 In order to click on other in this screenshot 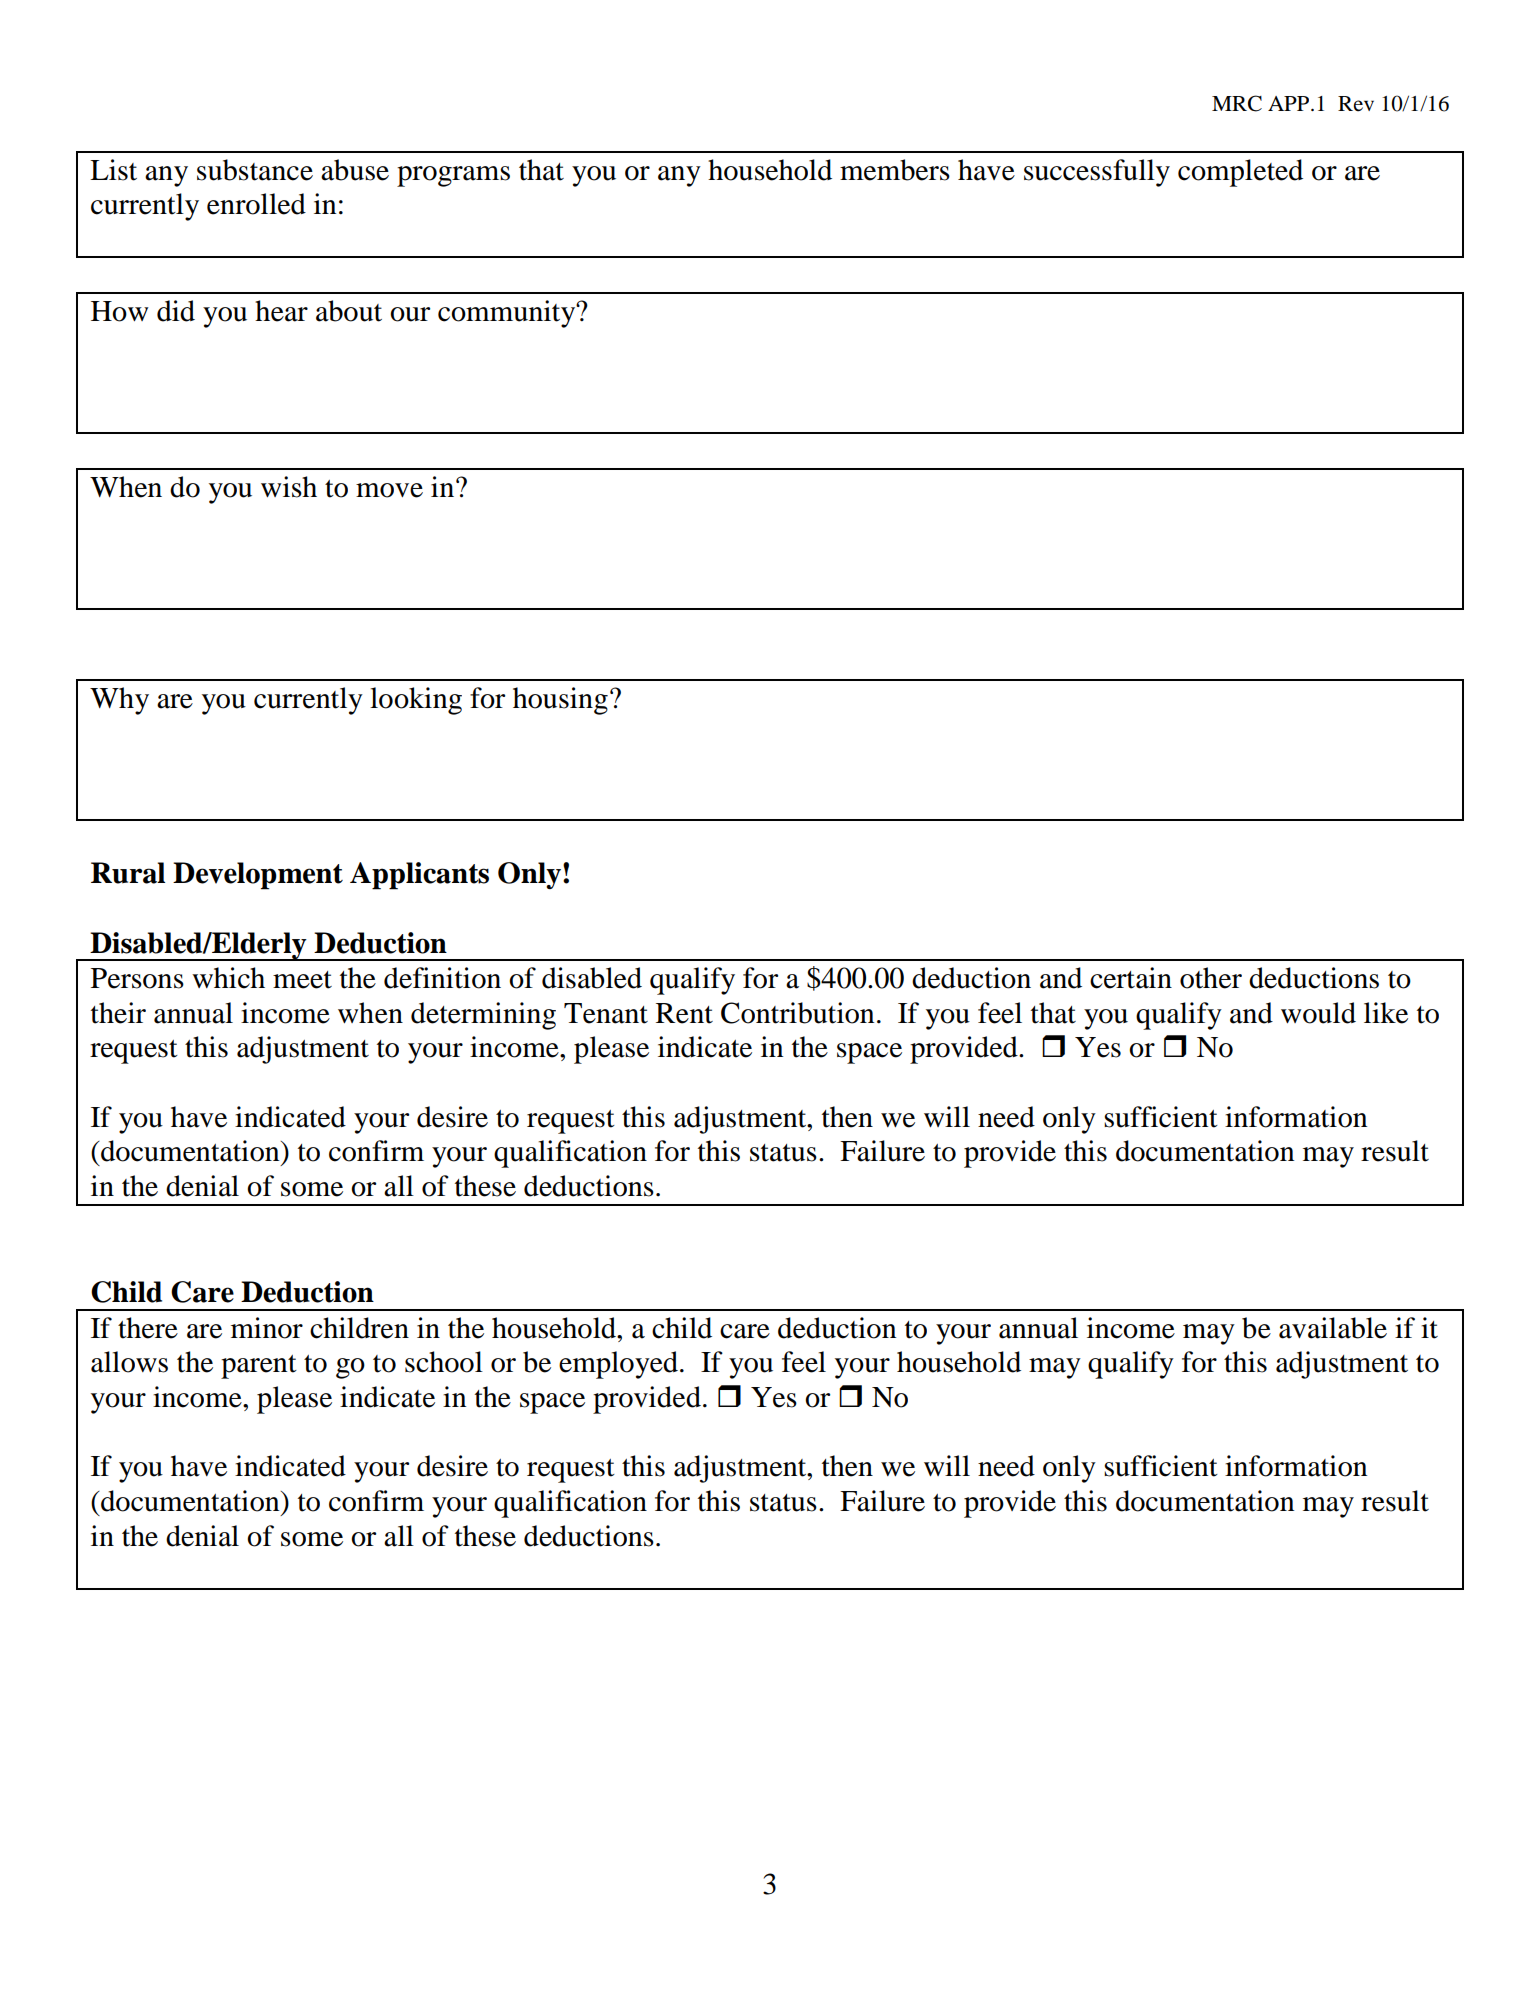, I will do `click(1211, 978)`.
